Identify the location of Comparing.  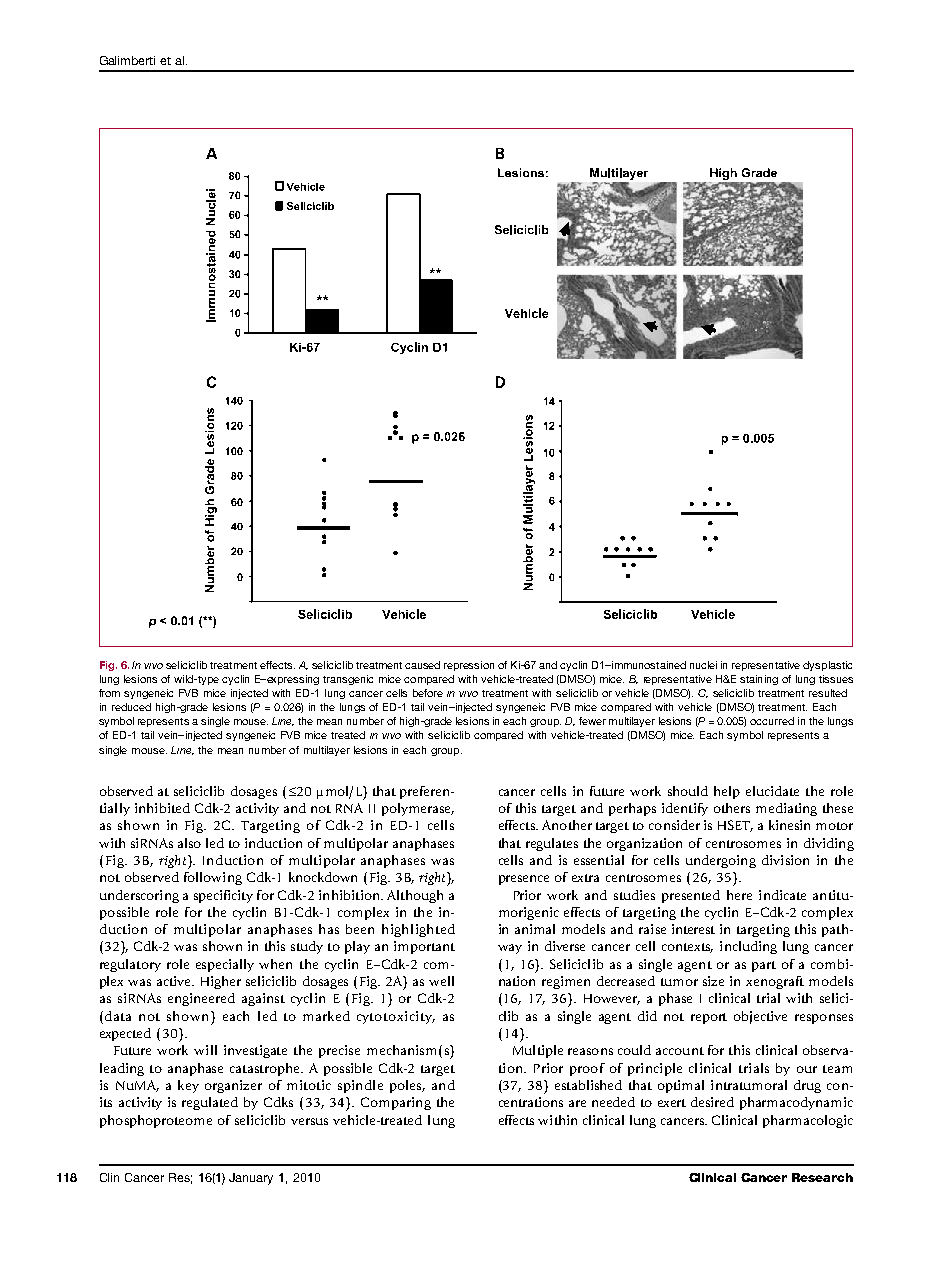
(396, 1103).
